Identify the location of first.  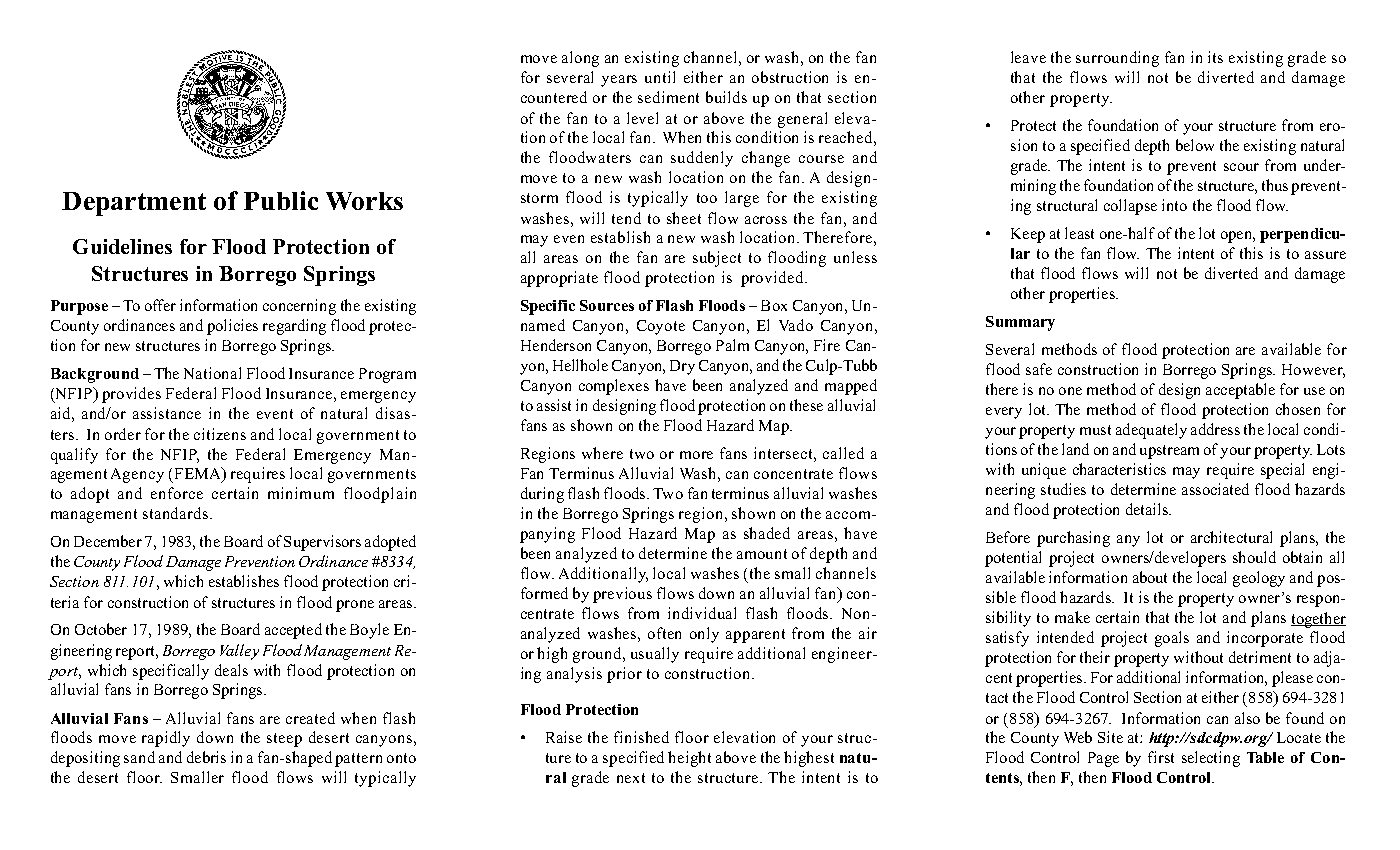
(1161, 757).
